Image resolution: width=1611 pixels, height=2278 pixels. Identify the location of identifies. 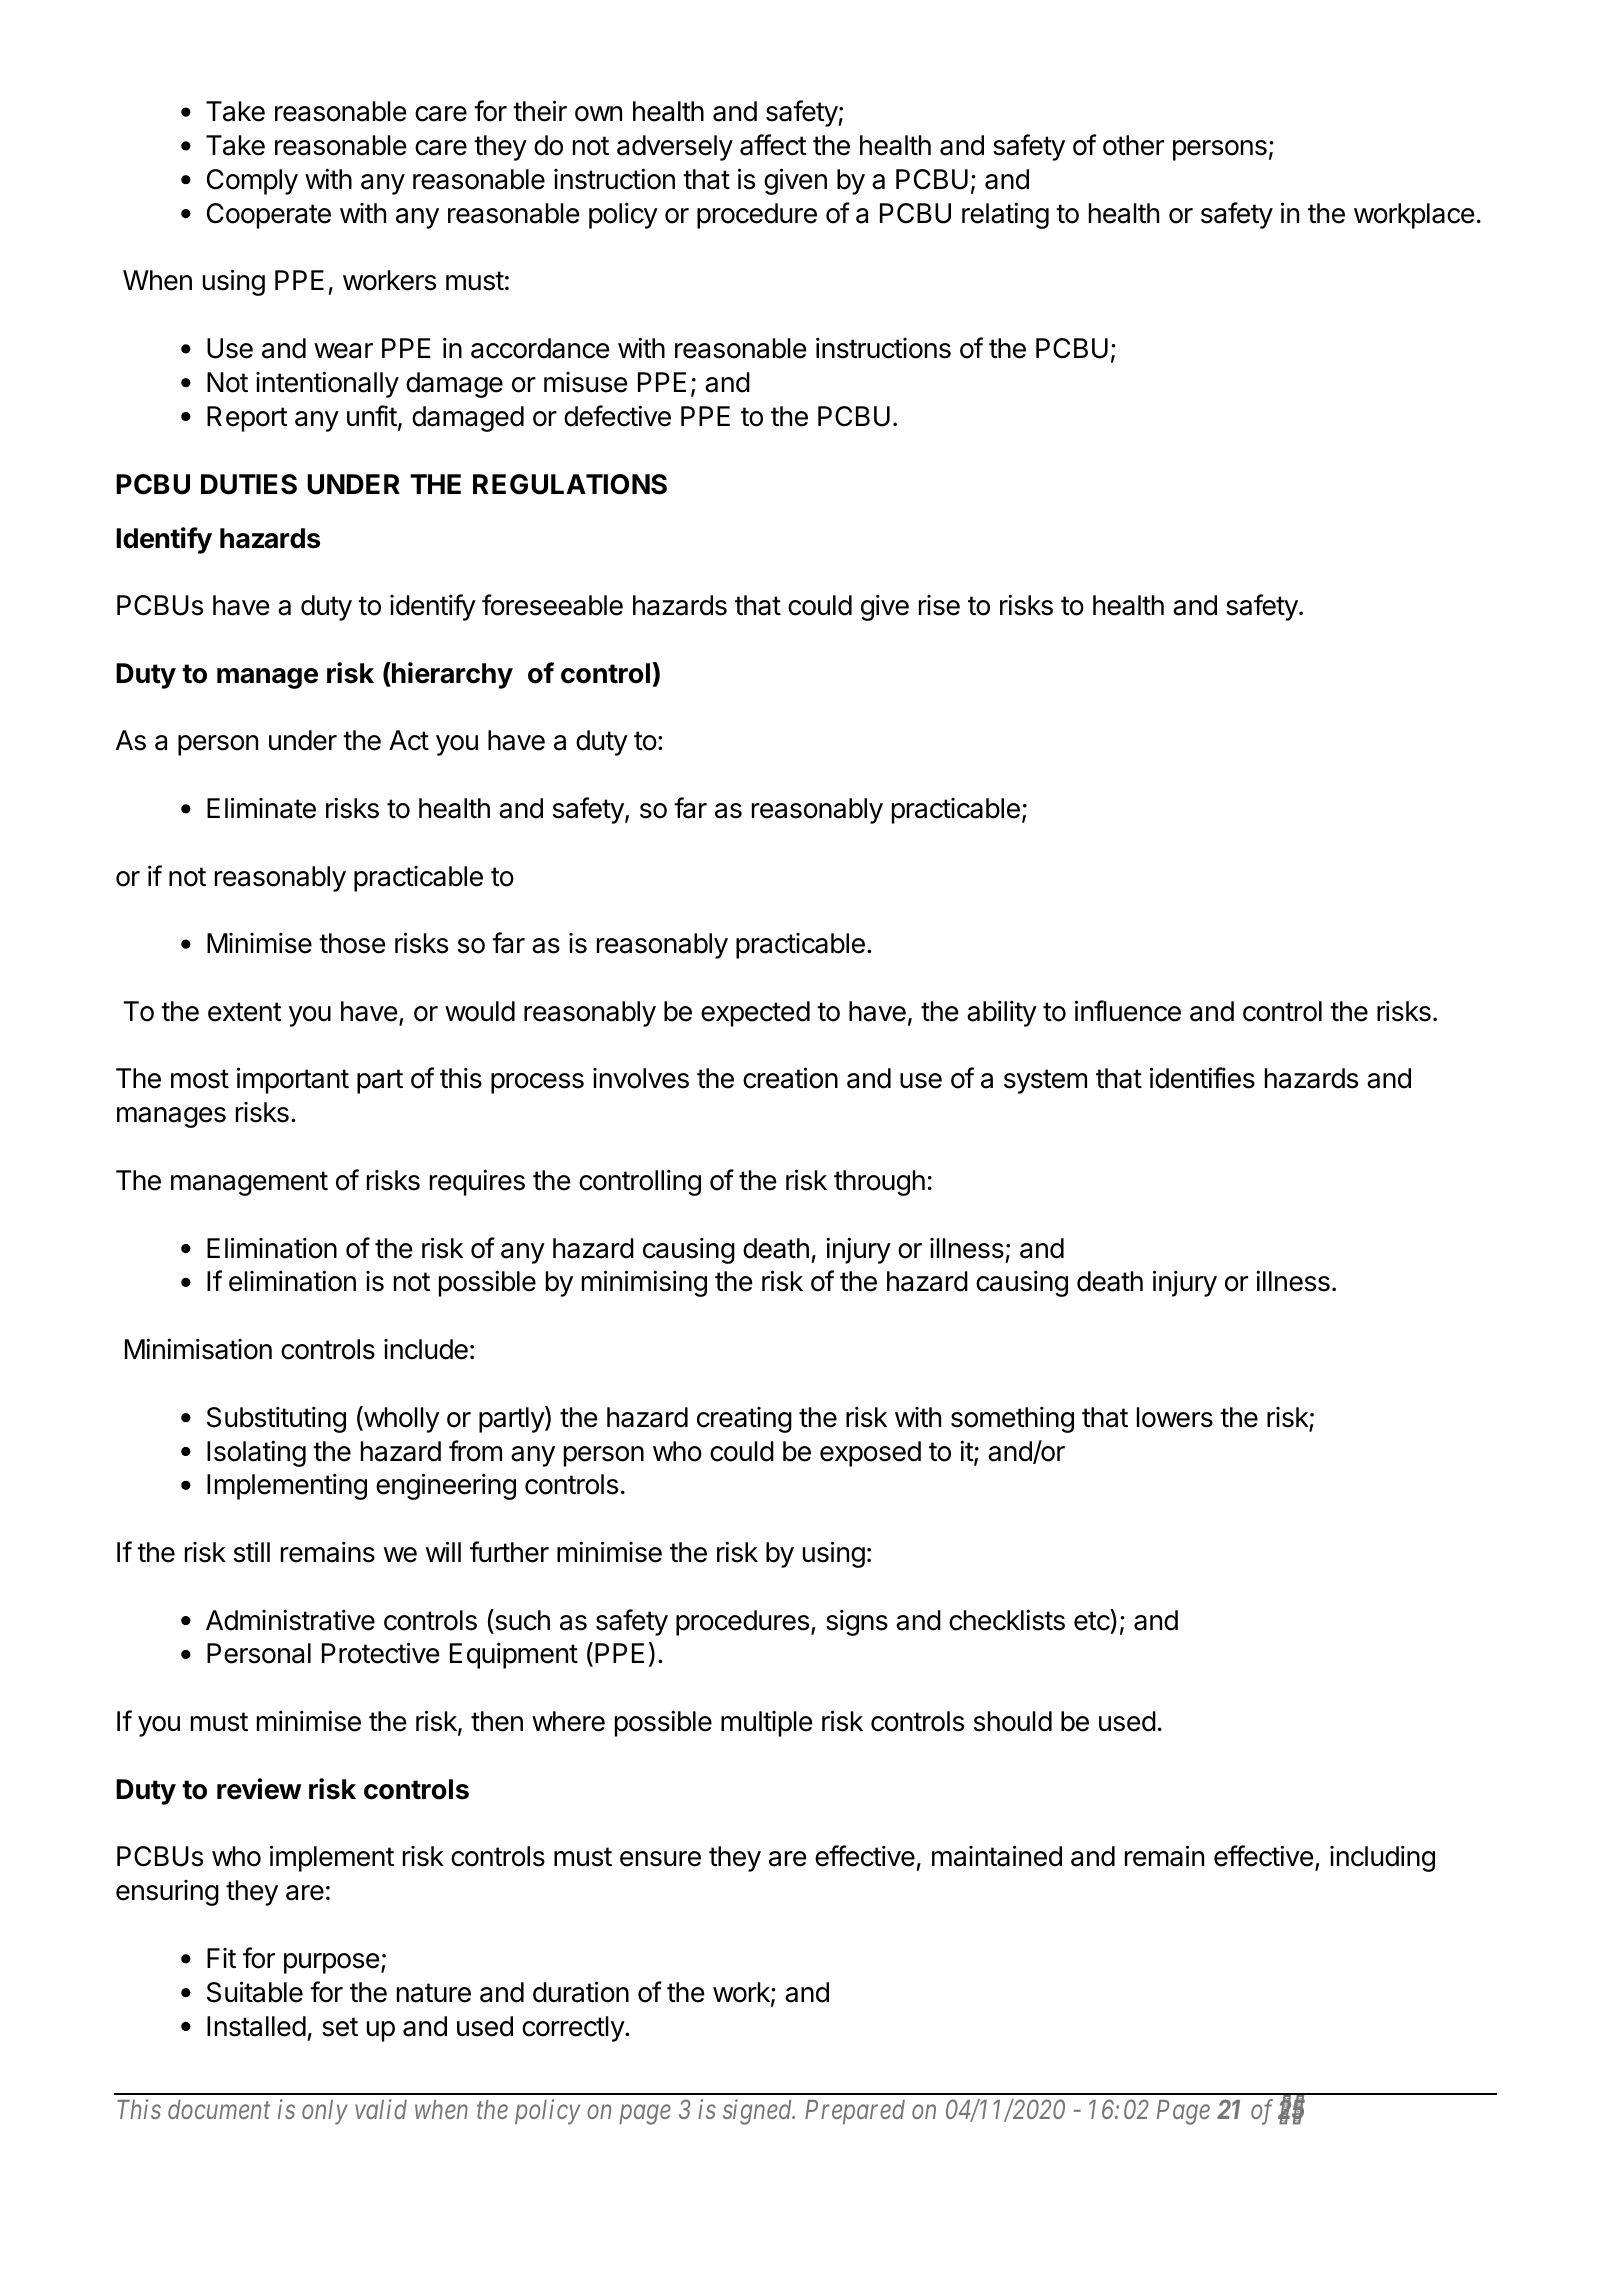
(1202, 1078).
